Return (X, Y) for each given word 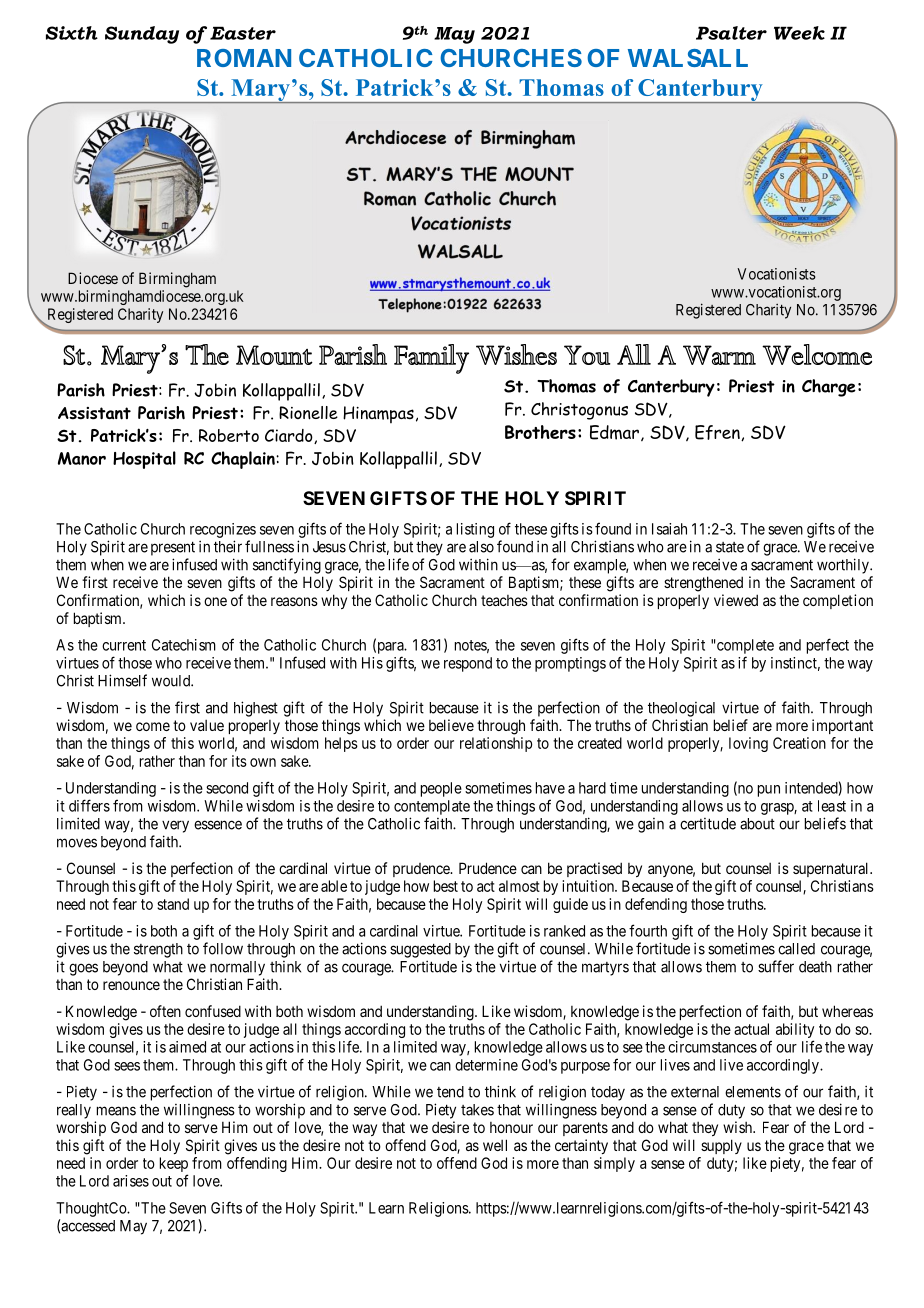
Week (799, 33)
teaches (504, 600)
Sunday (142, 35)
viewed (736, 600)
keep (174, 1166)
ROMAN (244, 58)
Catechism (184, 645)
